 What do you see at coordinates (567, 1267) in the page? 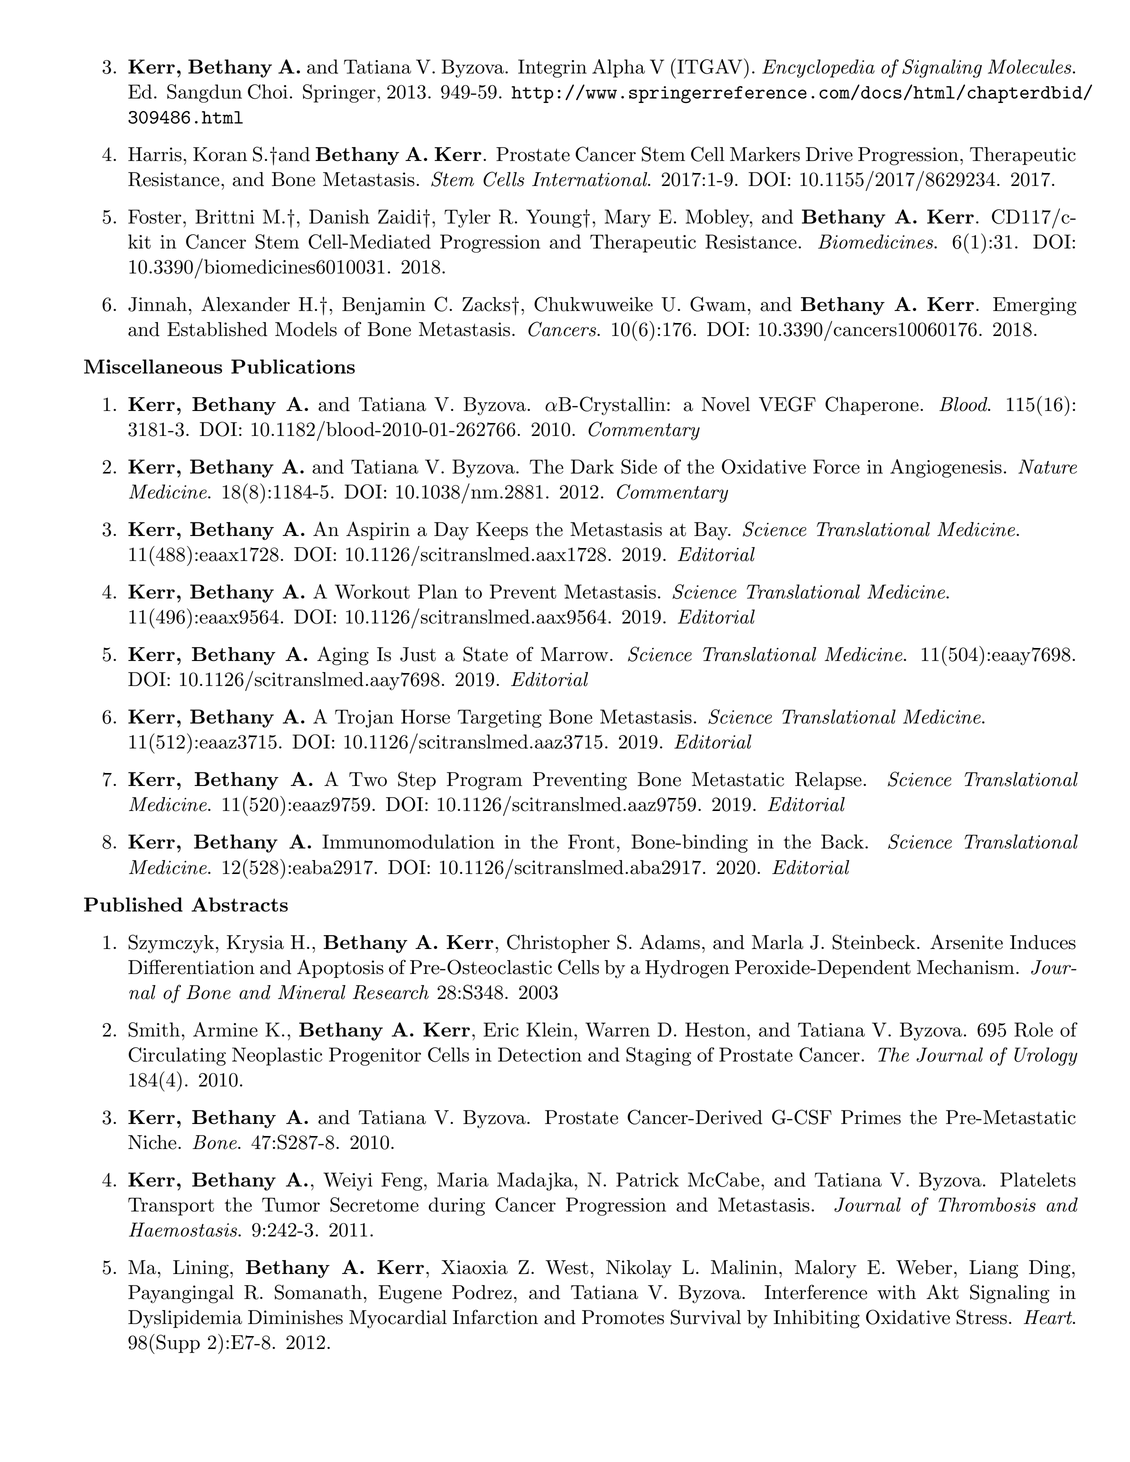
I see `West` at bounding box center [567, 1267].
